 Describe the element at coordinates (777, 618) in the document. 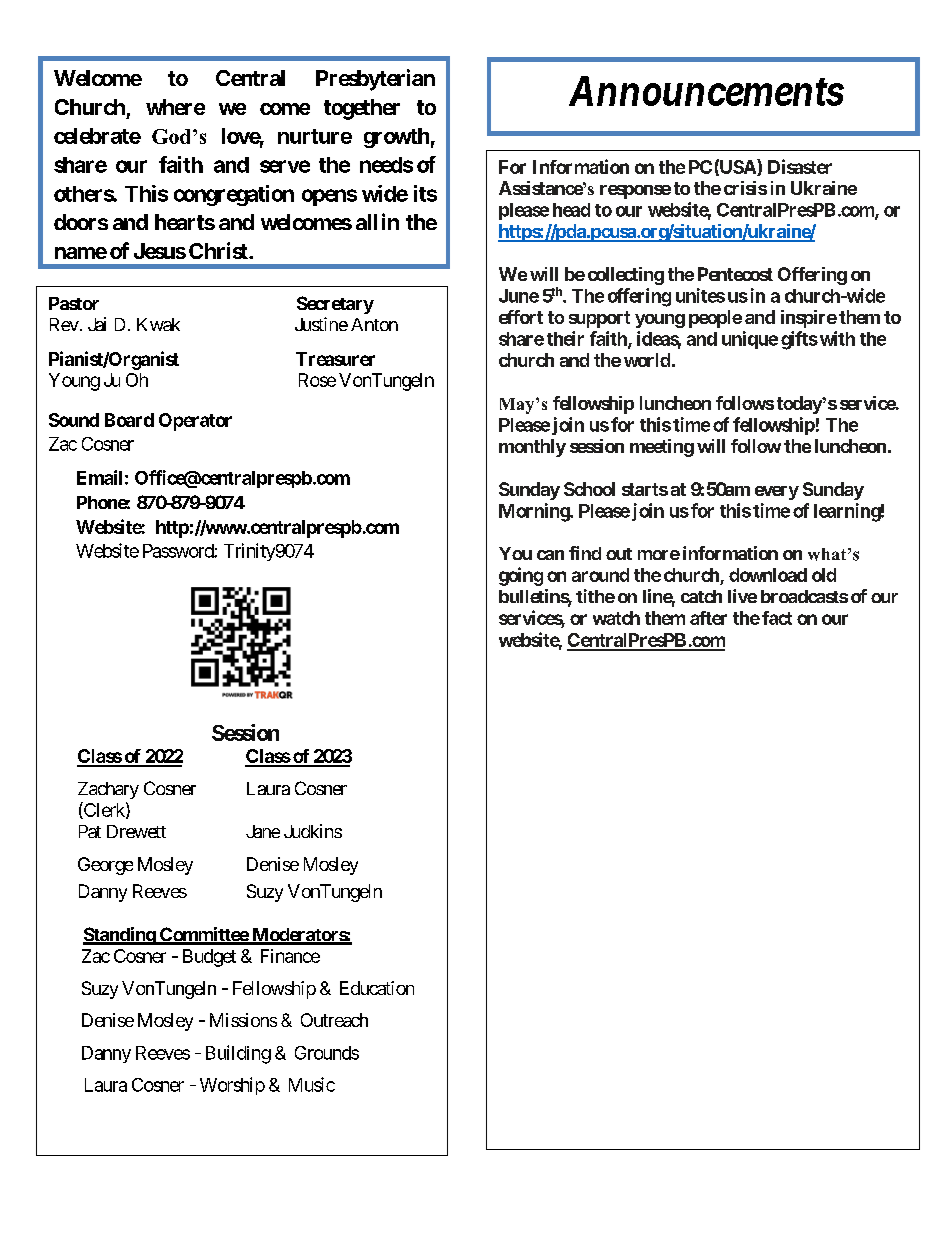

I see `fact` at that location.
